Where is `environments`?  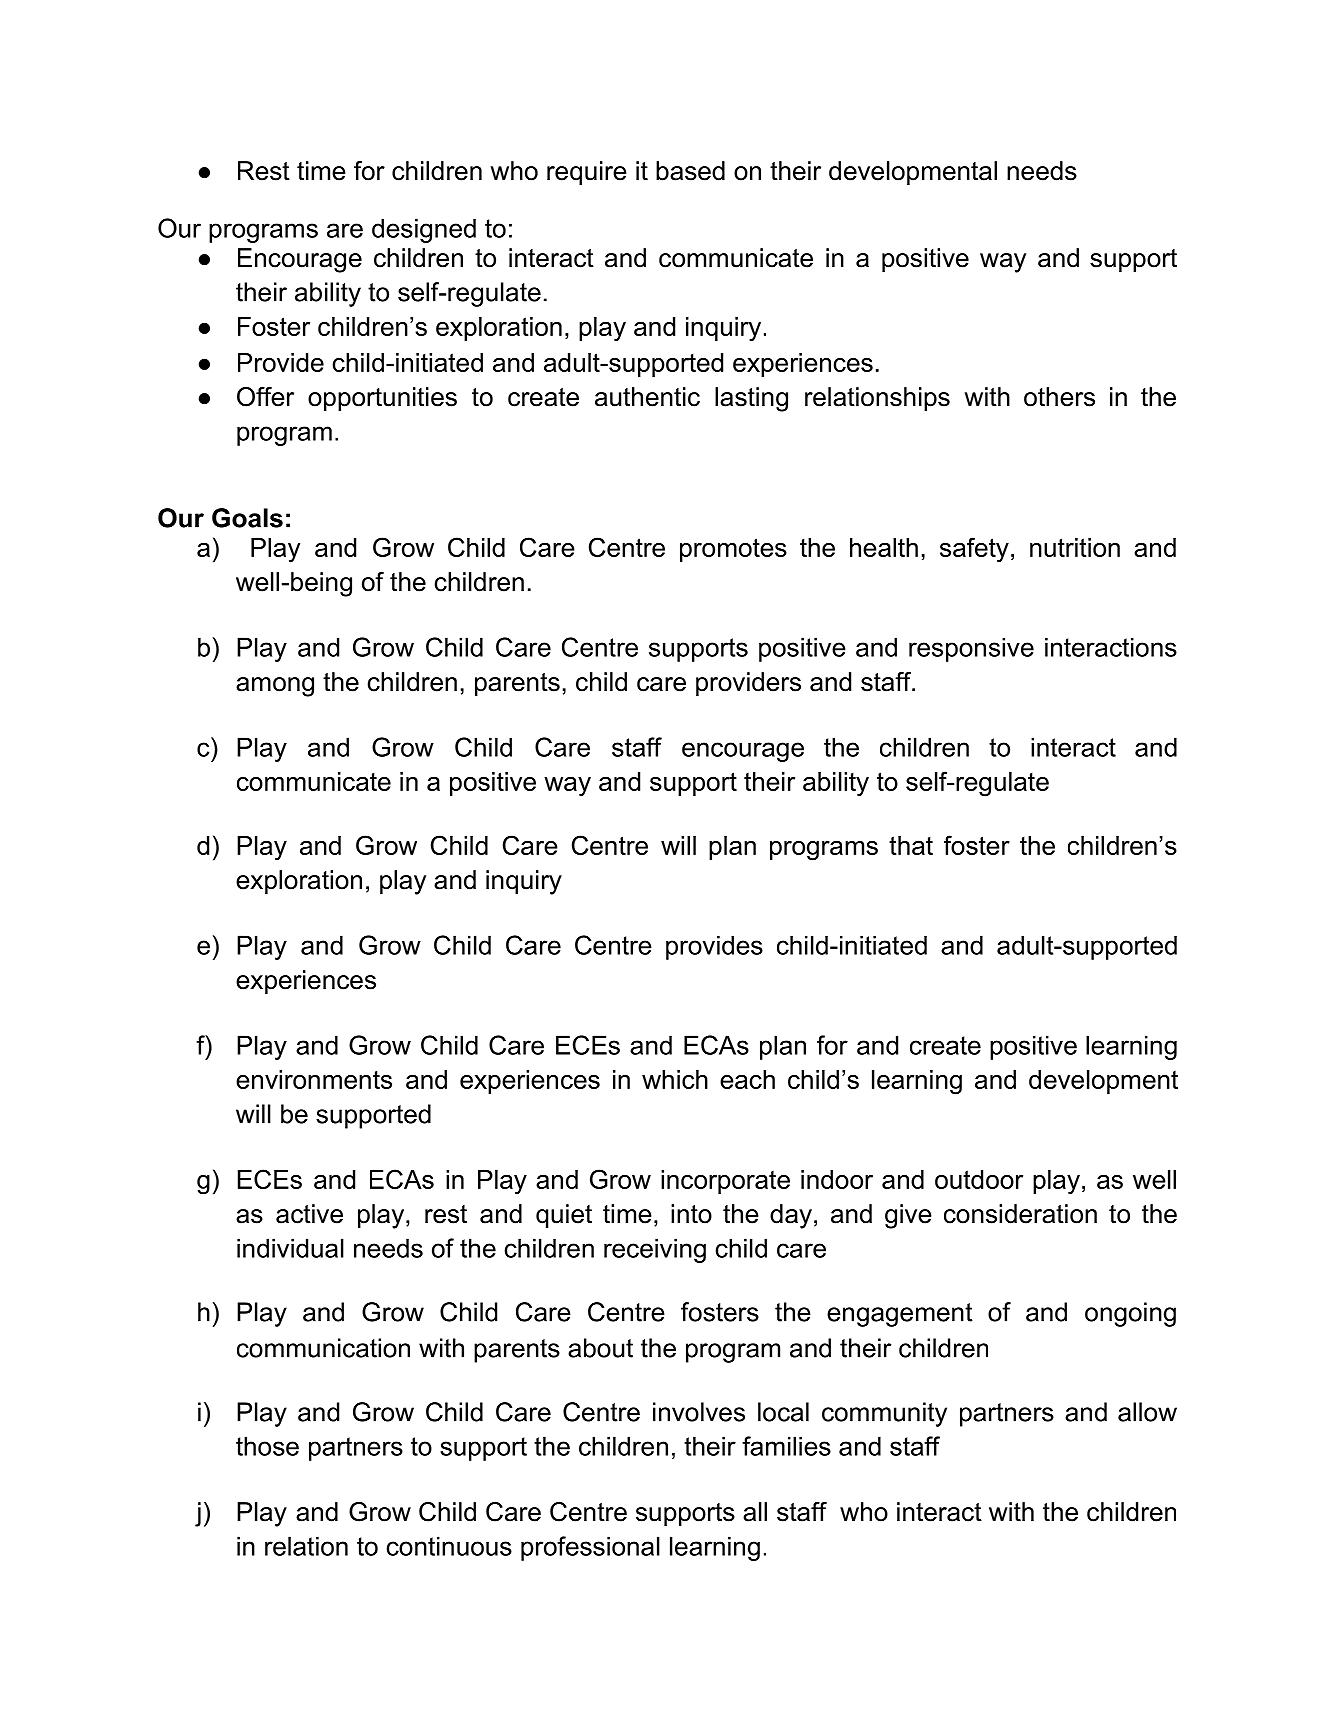 environments is located at coordinates (314, 1079).
